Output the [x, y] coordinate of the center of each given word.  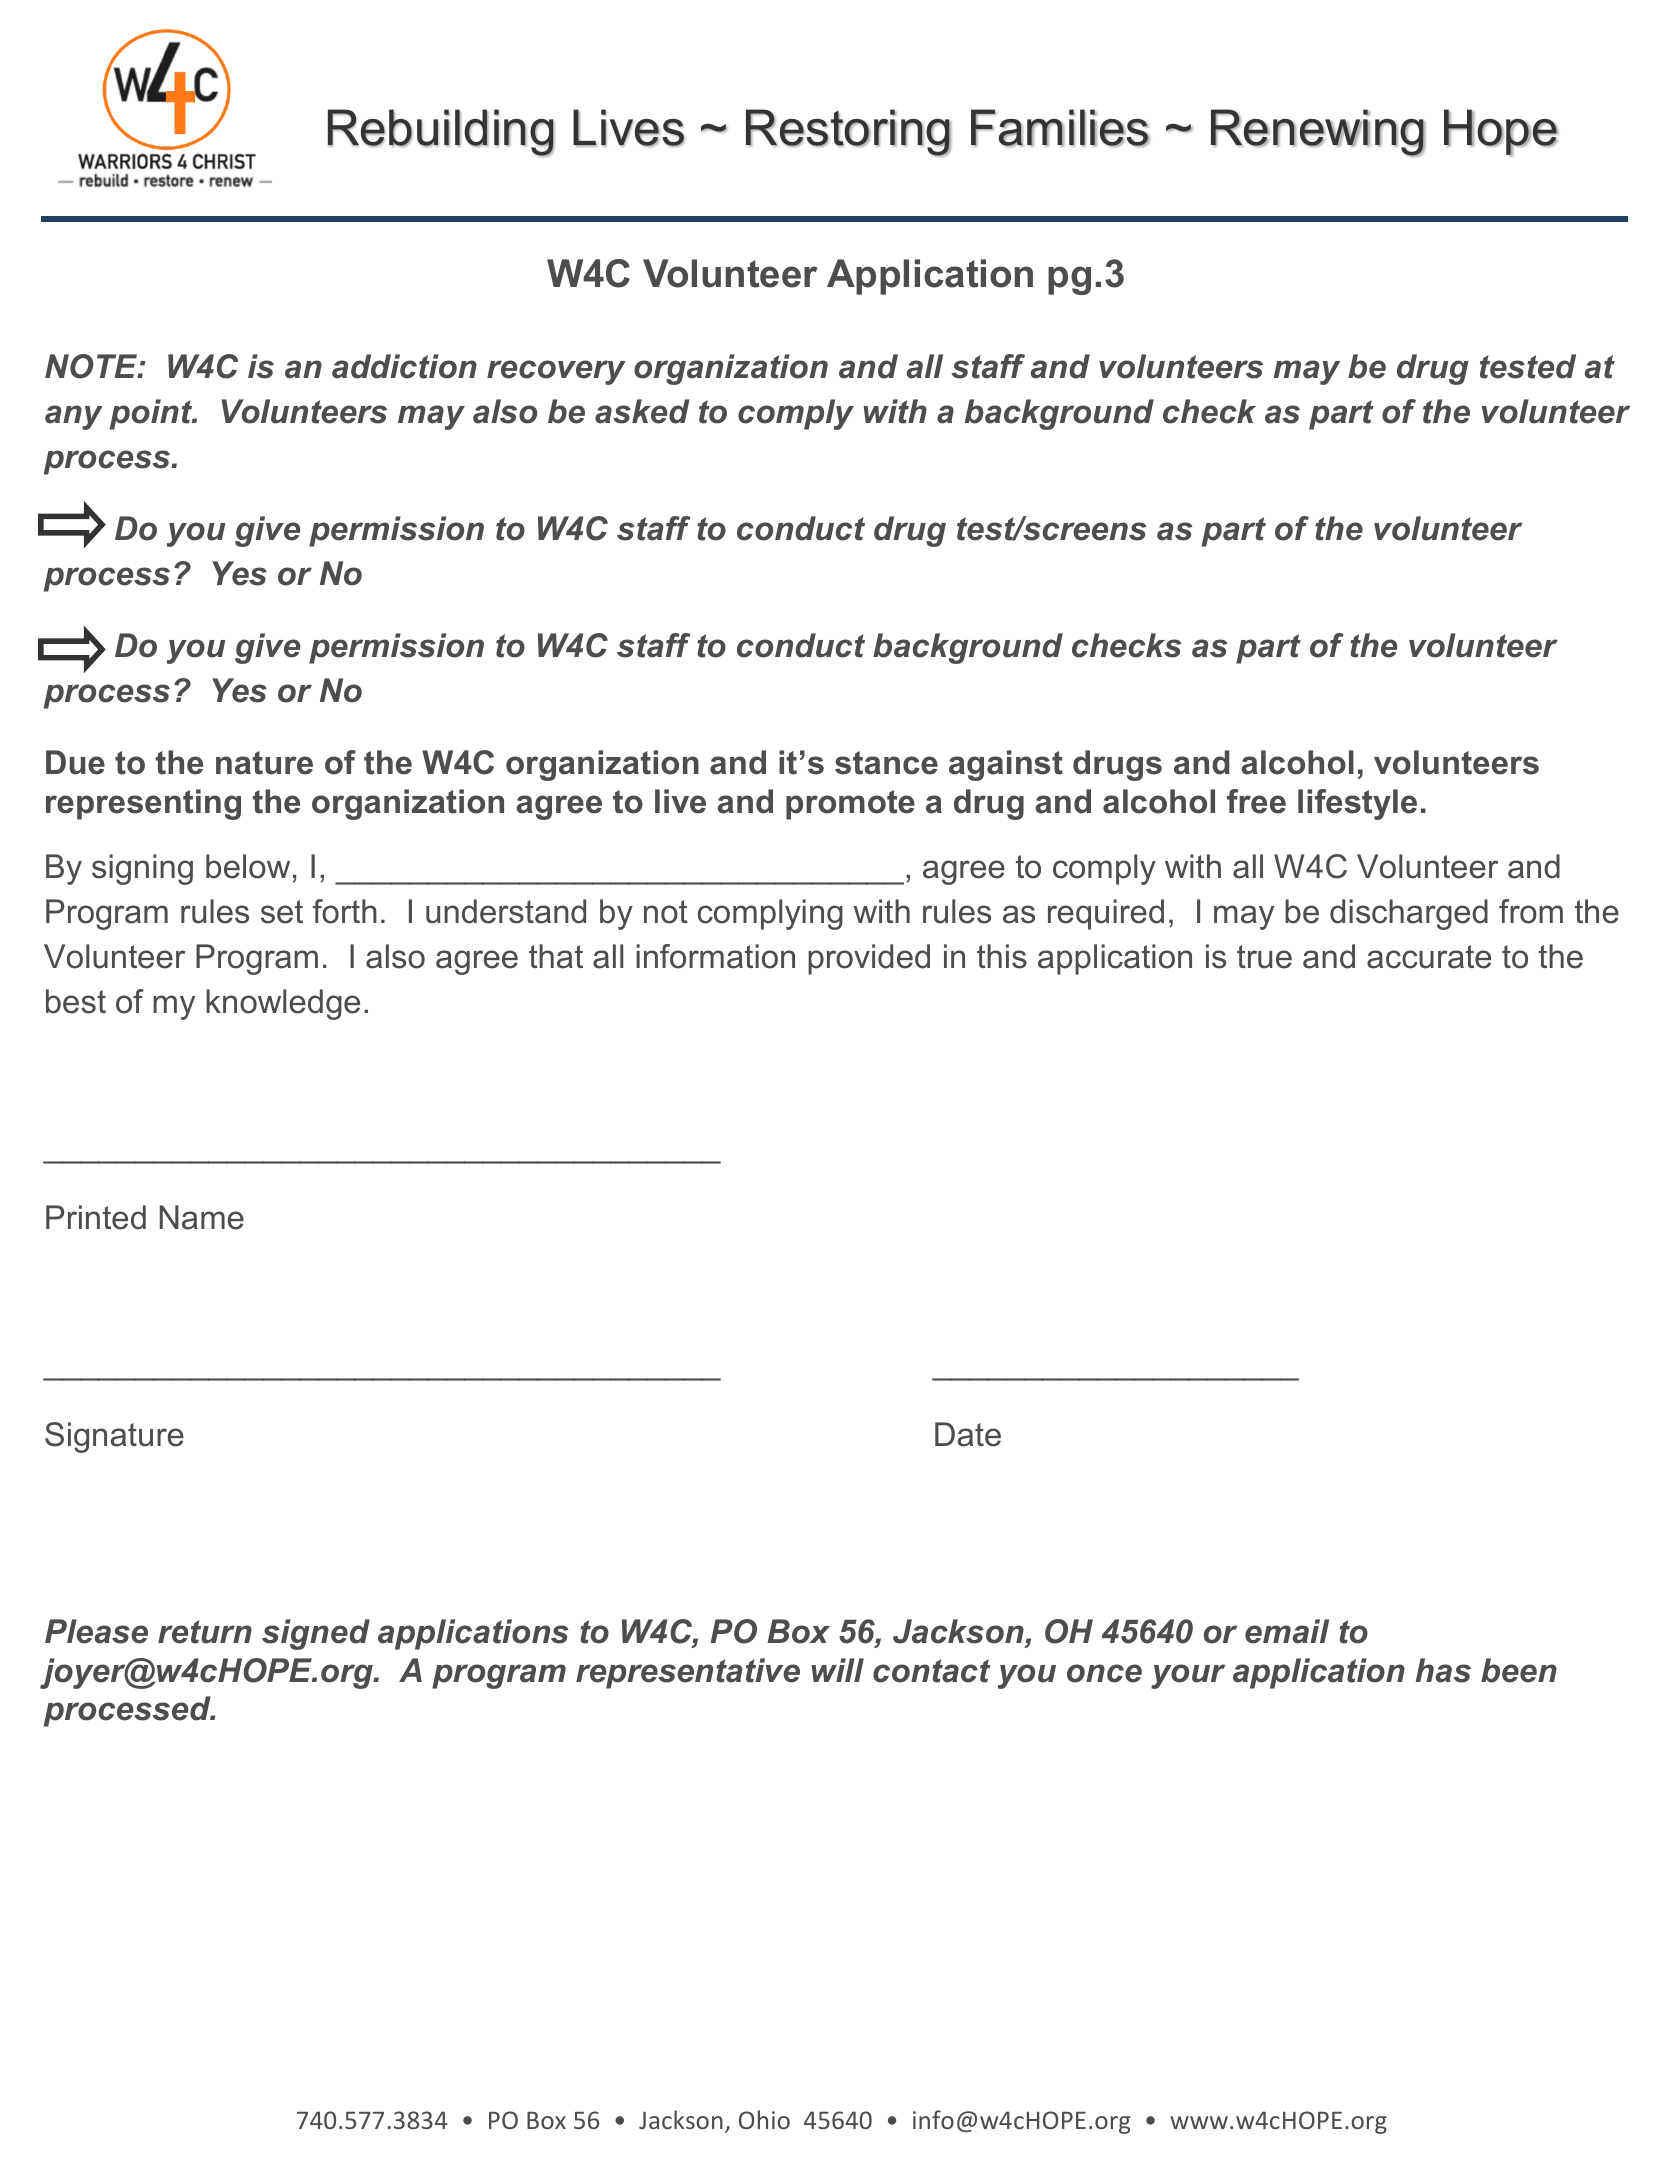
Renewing [1318, 133]
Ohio [764, 2119]
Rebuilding [441, 133]
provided [869, 959]
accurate [1429, 957]
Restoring [848, 133]
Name [202, 1217]
